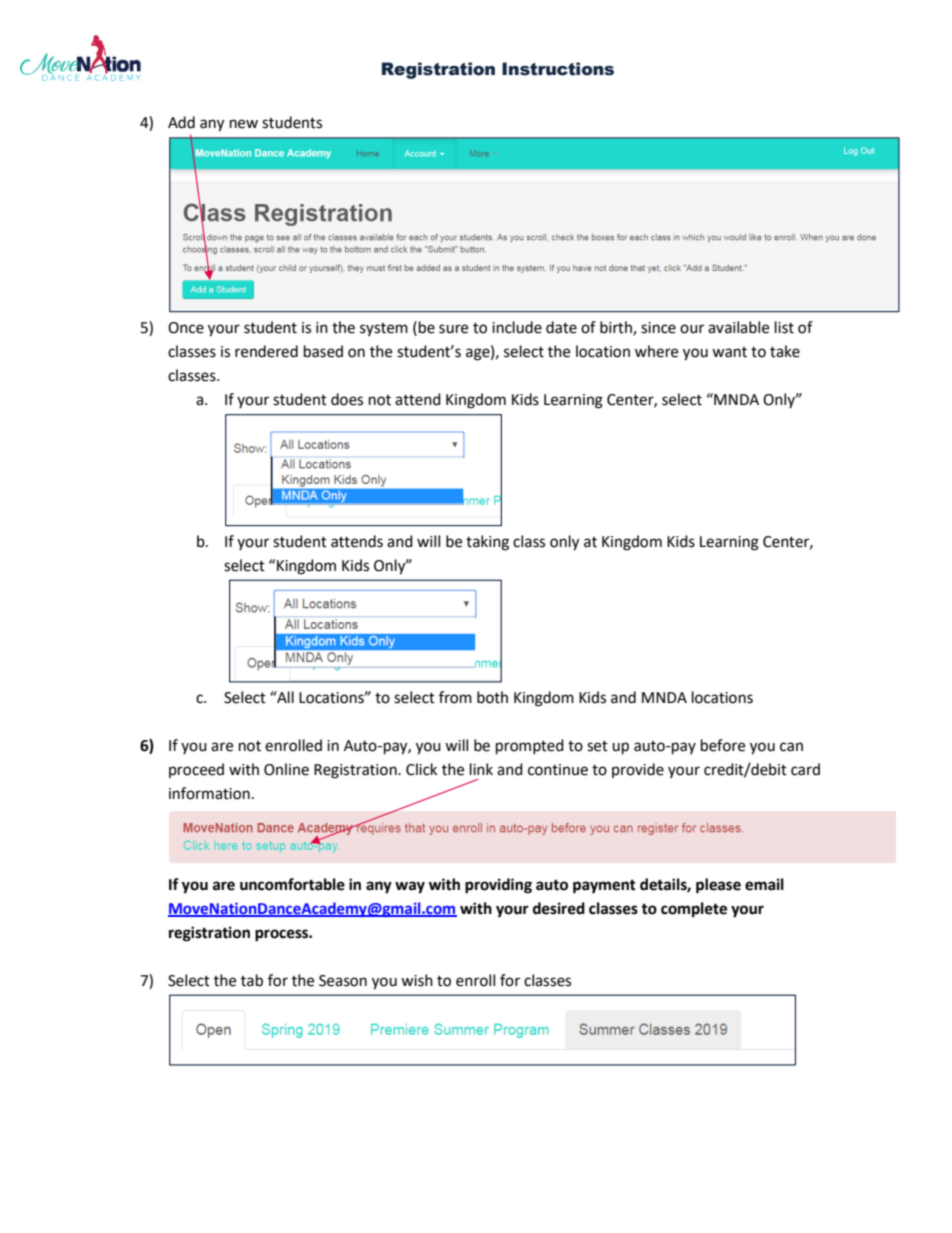  Describe the element at coordinates (266, 351) in the screenshot. I see `rendered` at that location.
